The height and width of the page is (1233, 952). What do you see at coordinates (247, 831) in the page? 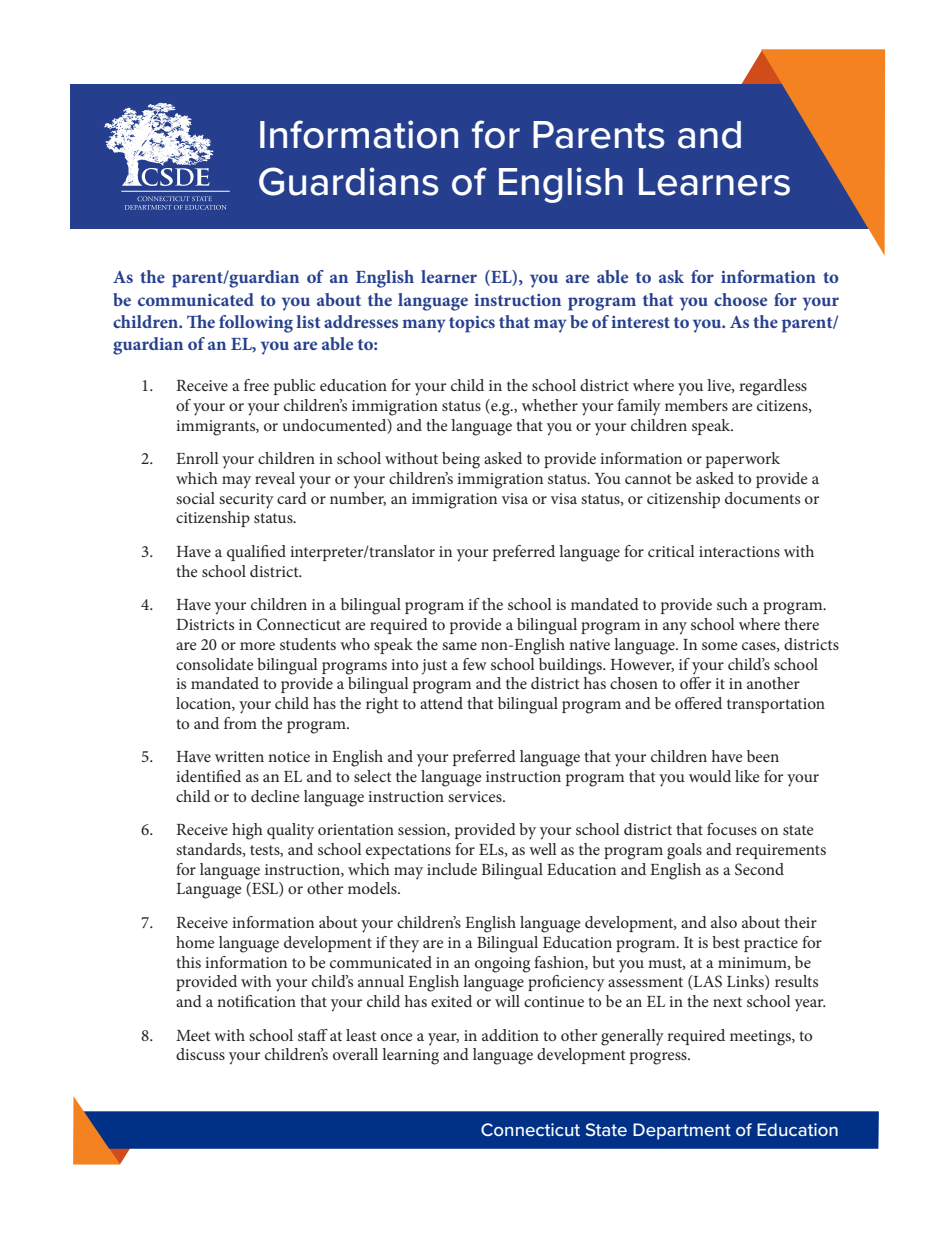
I see `high` at bounding box center [247, 831].
